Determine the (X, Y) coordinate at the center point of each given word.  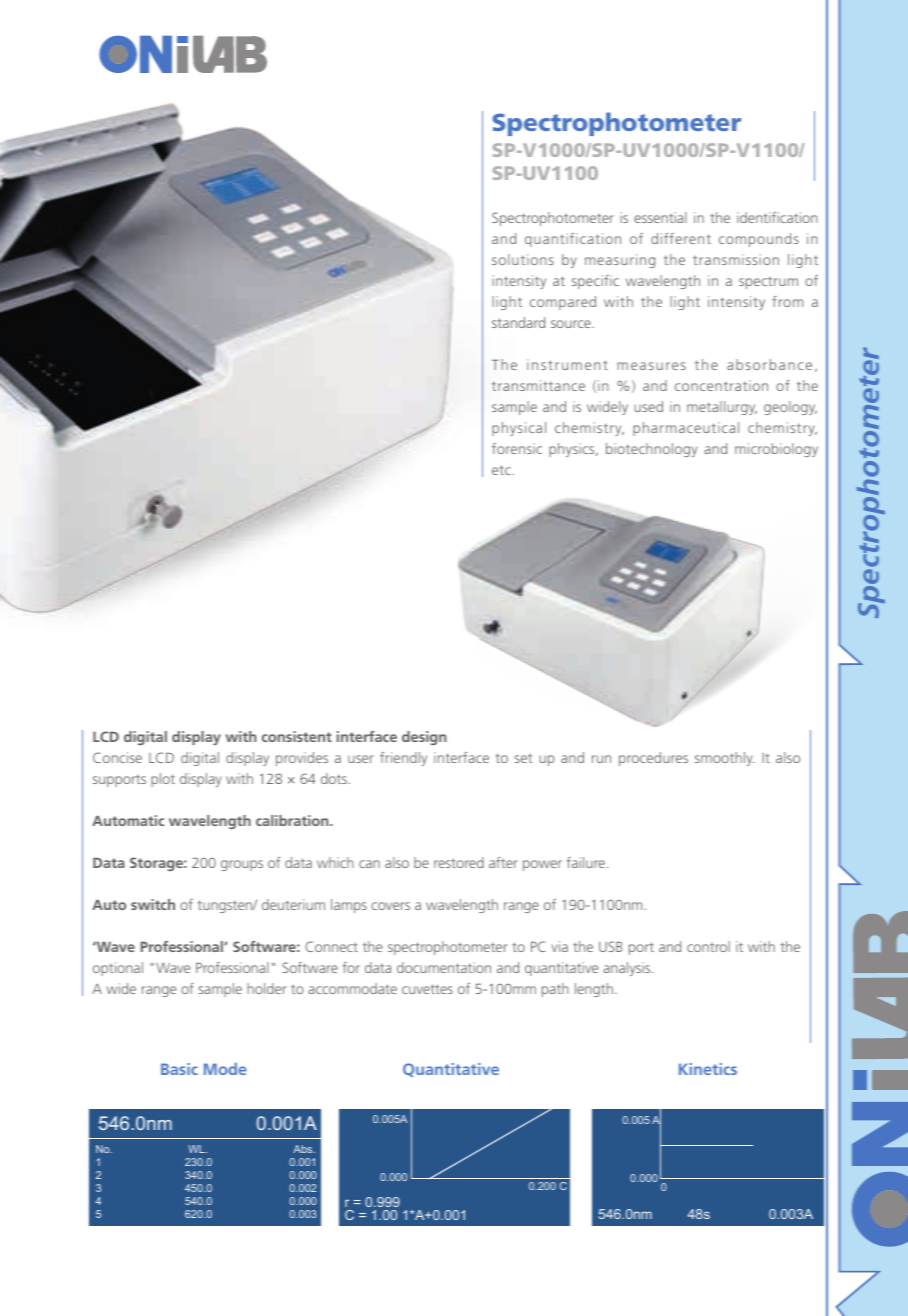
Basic (179, 1069)
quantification (573, 240)
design (424, 738)
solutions (523, 259)
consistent (297, 736)
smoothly (725, 759)
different (681, 238)
